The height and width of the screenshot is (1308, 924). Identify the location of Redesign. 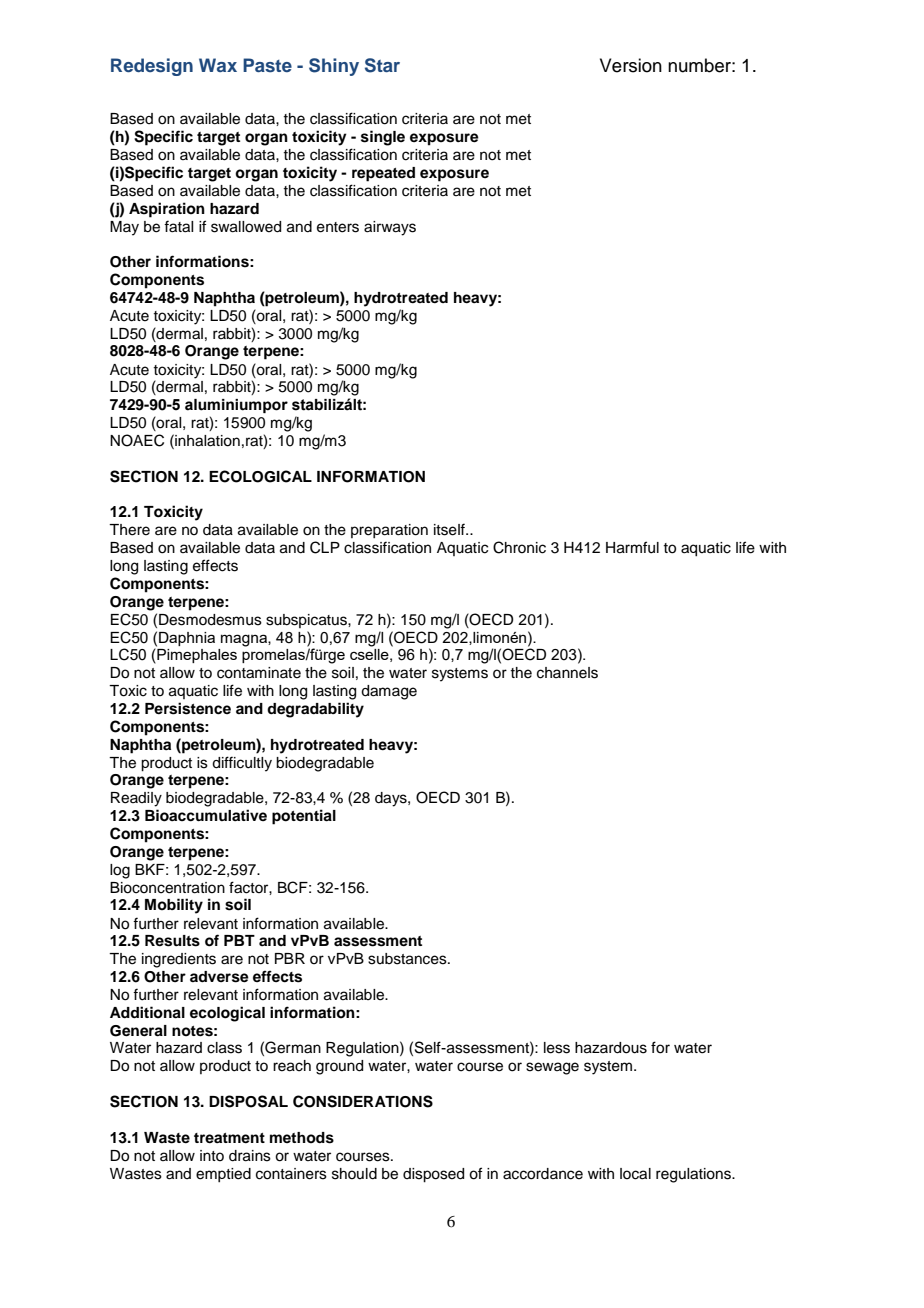
(152, 67).
